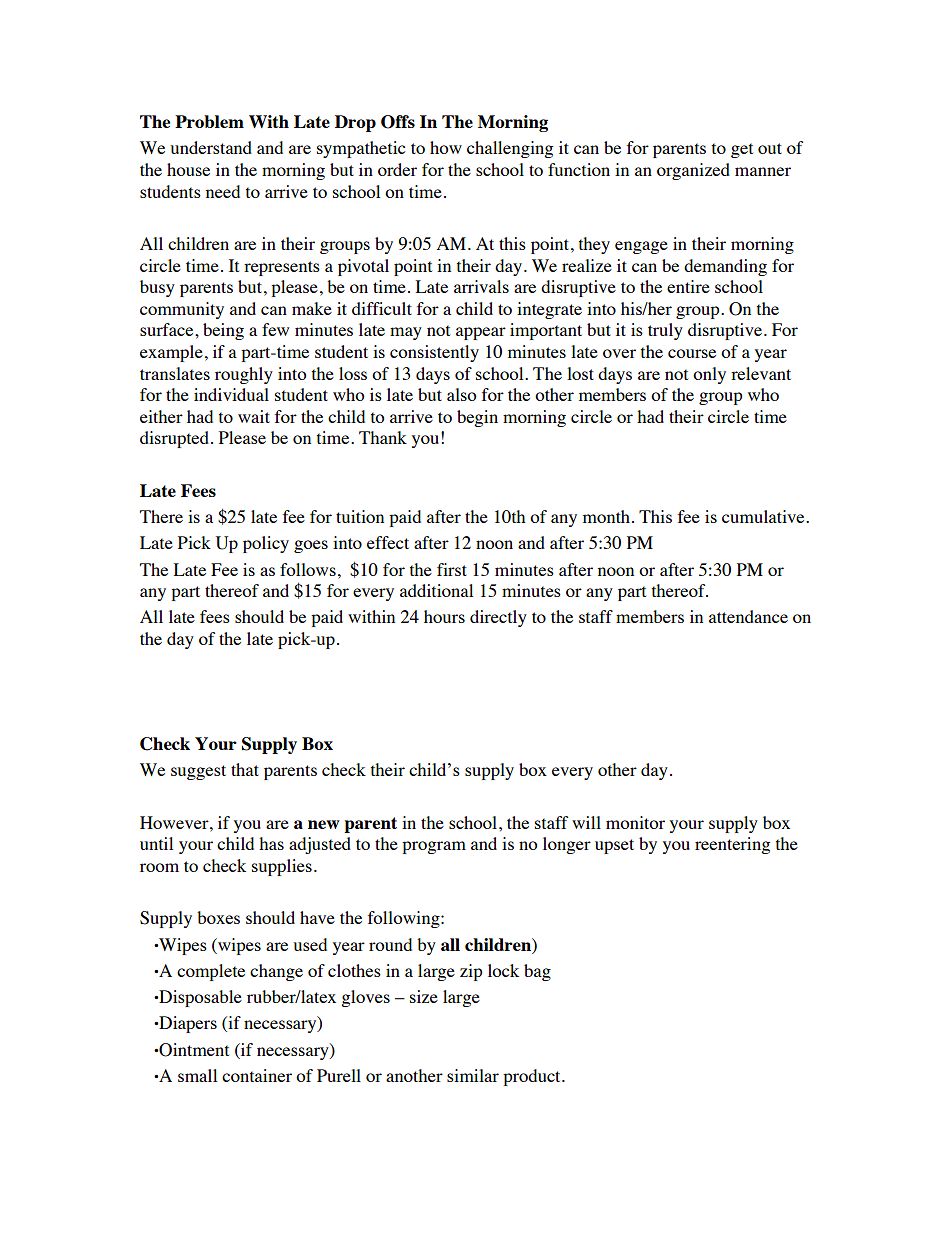 Image resolution: width=952 pixels, height=1233 pixels. Describe the element at coordinates (510, 149) in the page. I see `challenging` at that location.
